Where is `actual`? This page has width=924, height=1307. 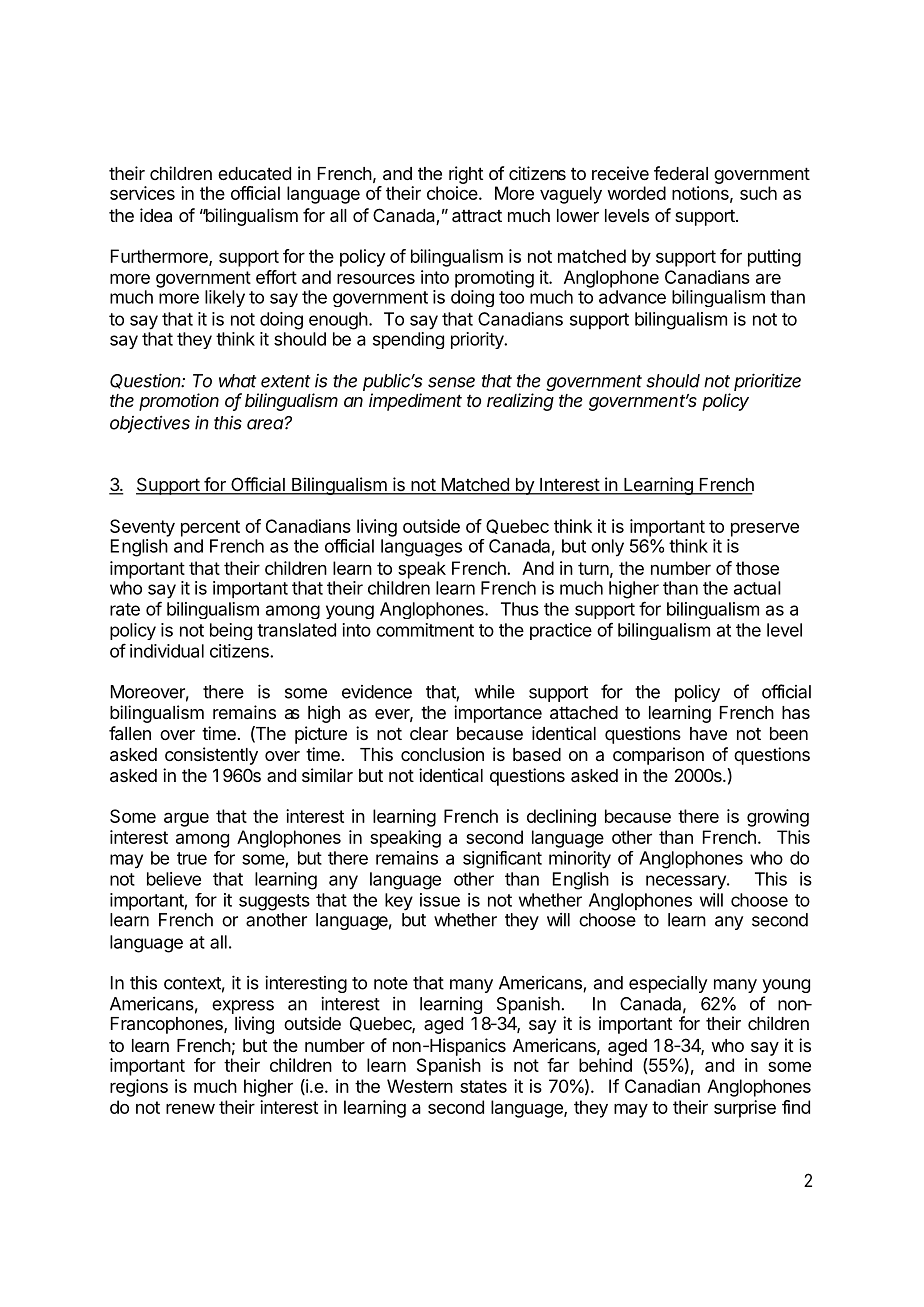 actual is located at coordinates (757, 588).
